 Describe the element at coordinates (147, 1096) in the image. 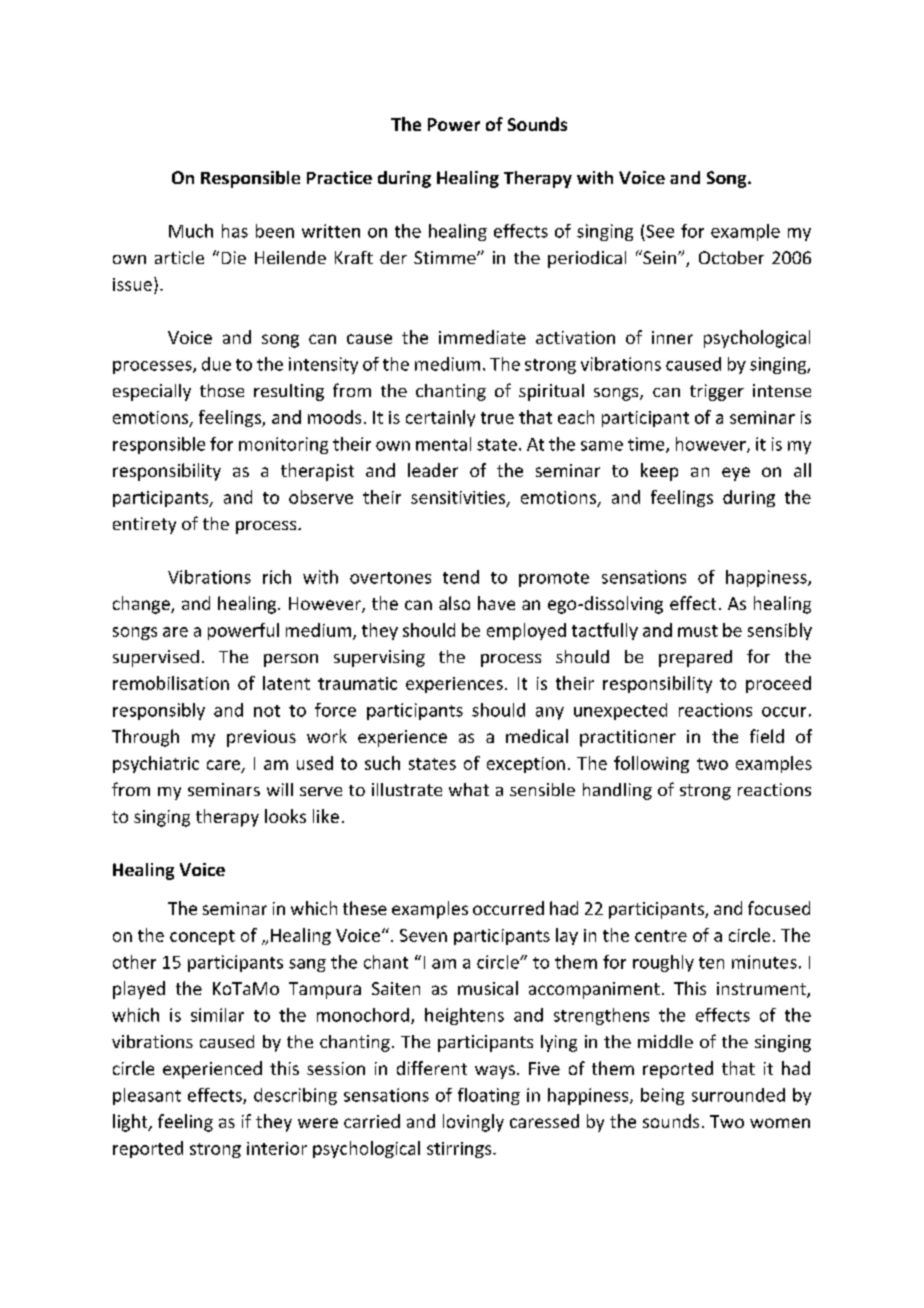

I see `pleasant` at that location.
